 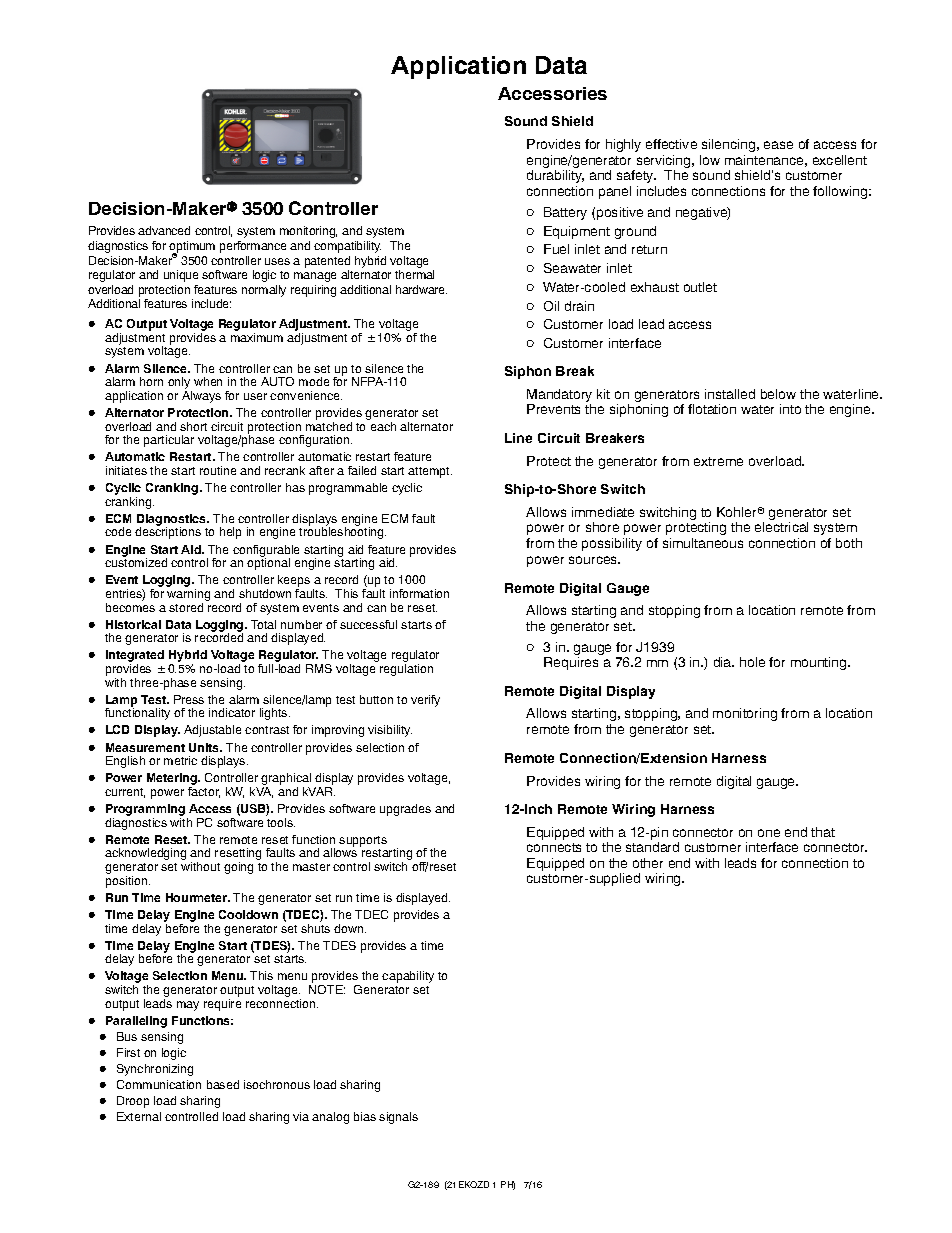 What do you see at coordinates (398, 1118) in the page?
I see `signals` at bounding box center [398, 1118].
